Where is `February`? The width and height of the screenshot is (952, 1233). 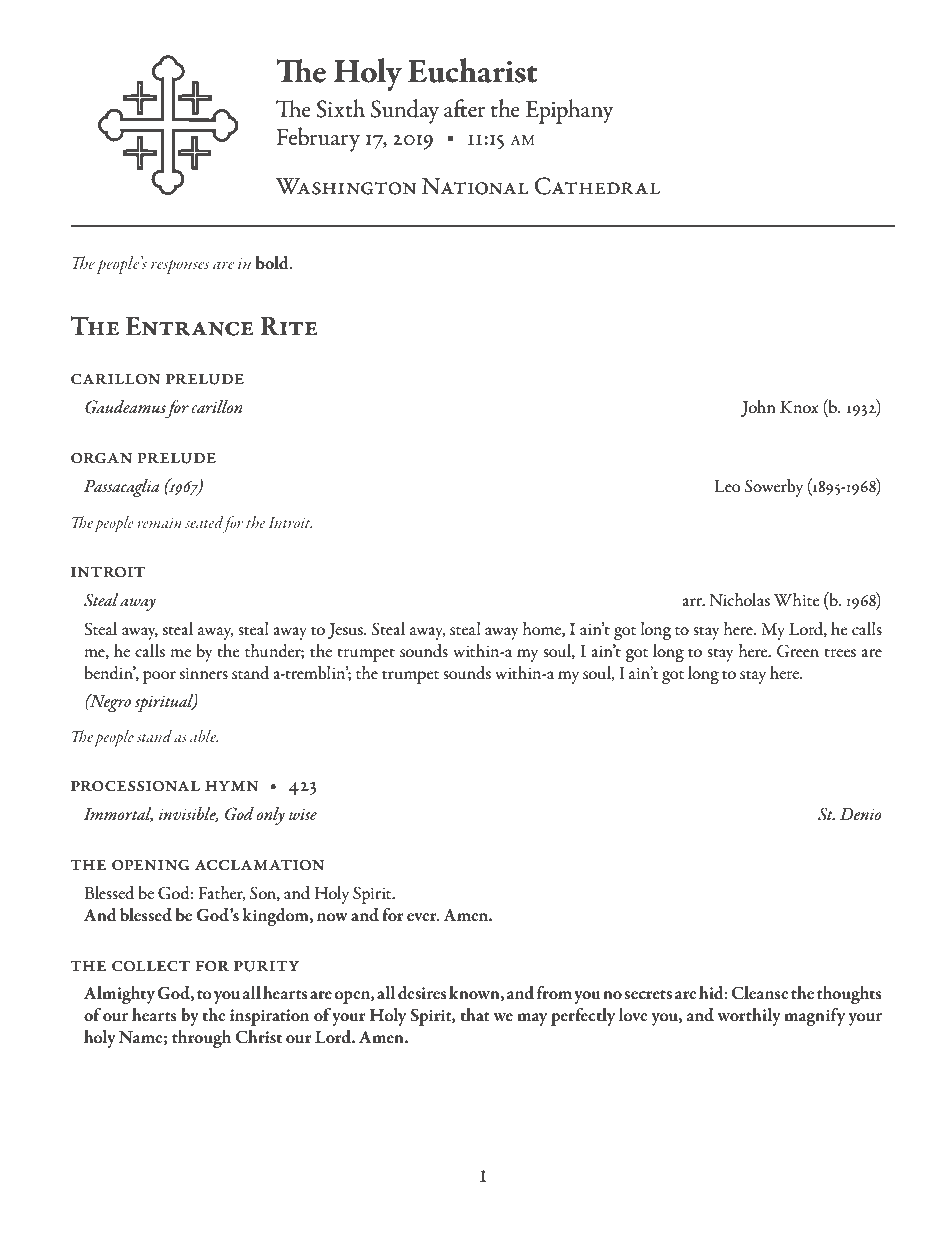 February is located at coordinates (318, 139).
